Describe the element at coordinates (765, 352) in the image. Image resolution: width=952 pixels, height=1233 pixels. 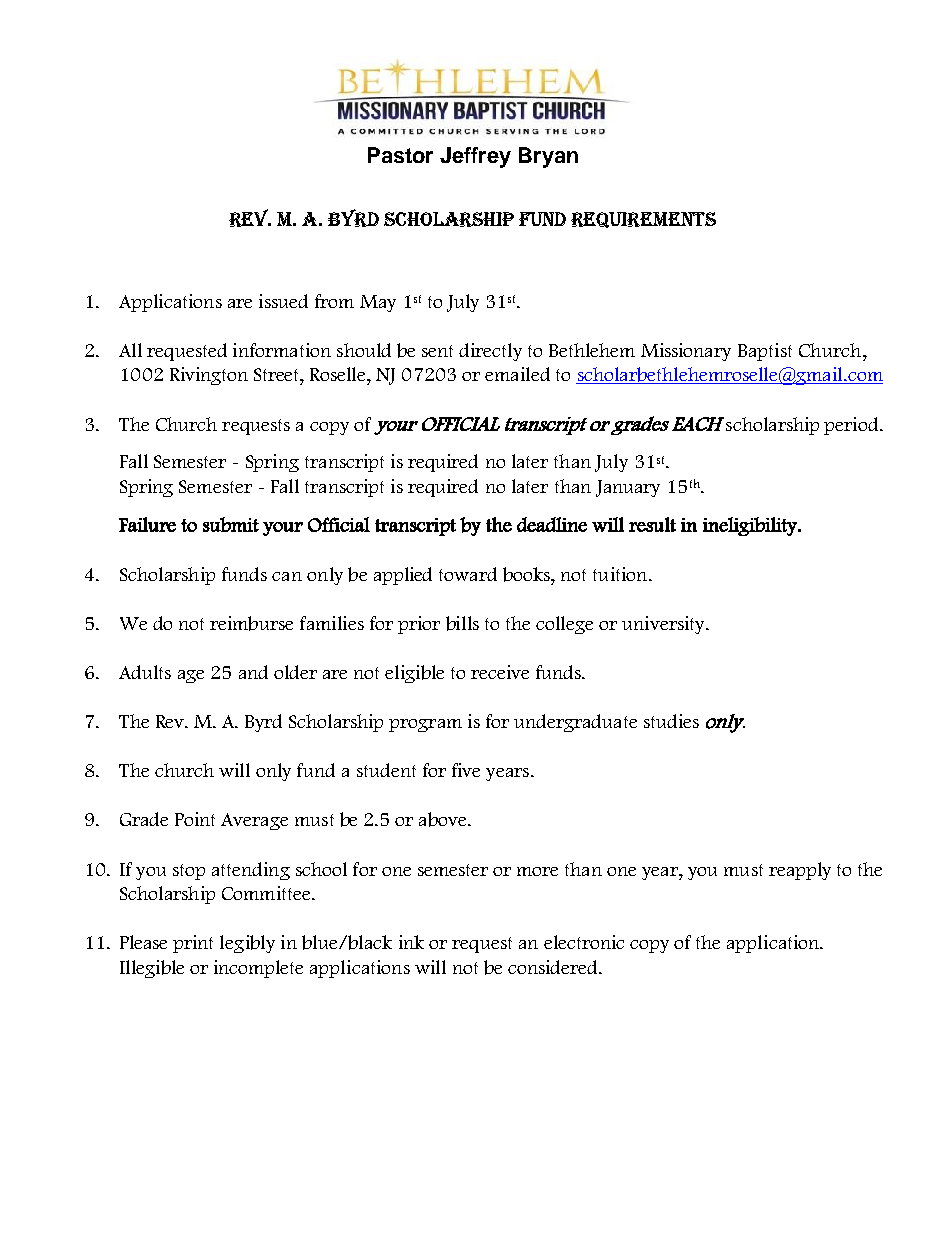
I see `Baptist` at that location.
